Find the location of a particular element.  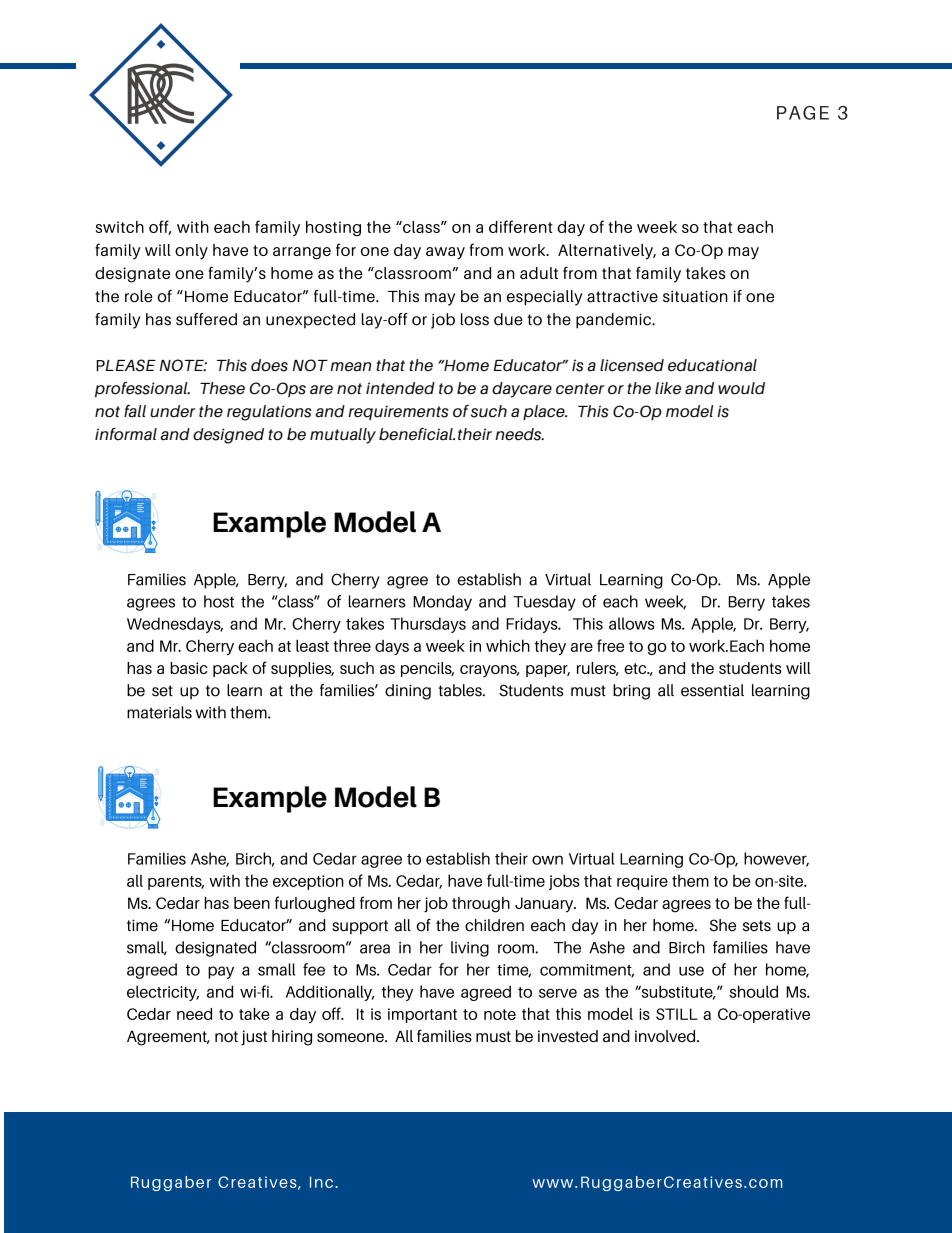

switch is located at coordinates (119, 227).
